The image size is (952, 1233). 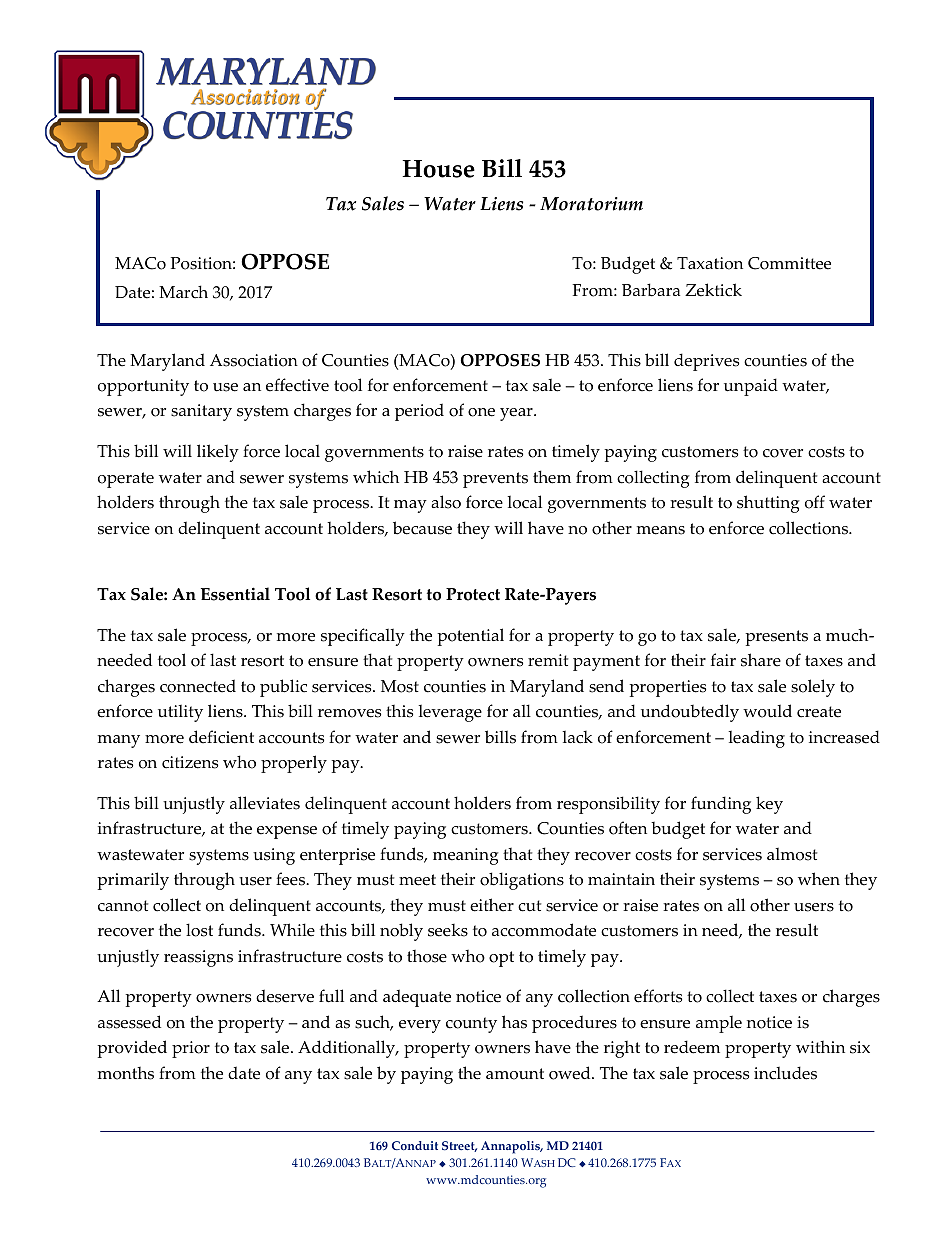 I want to click on share, so click(x=761, y=660).
